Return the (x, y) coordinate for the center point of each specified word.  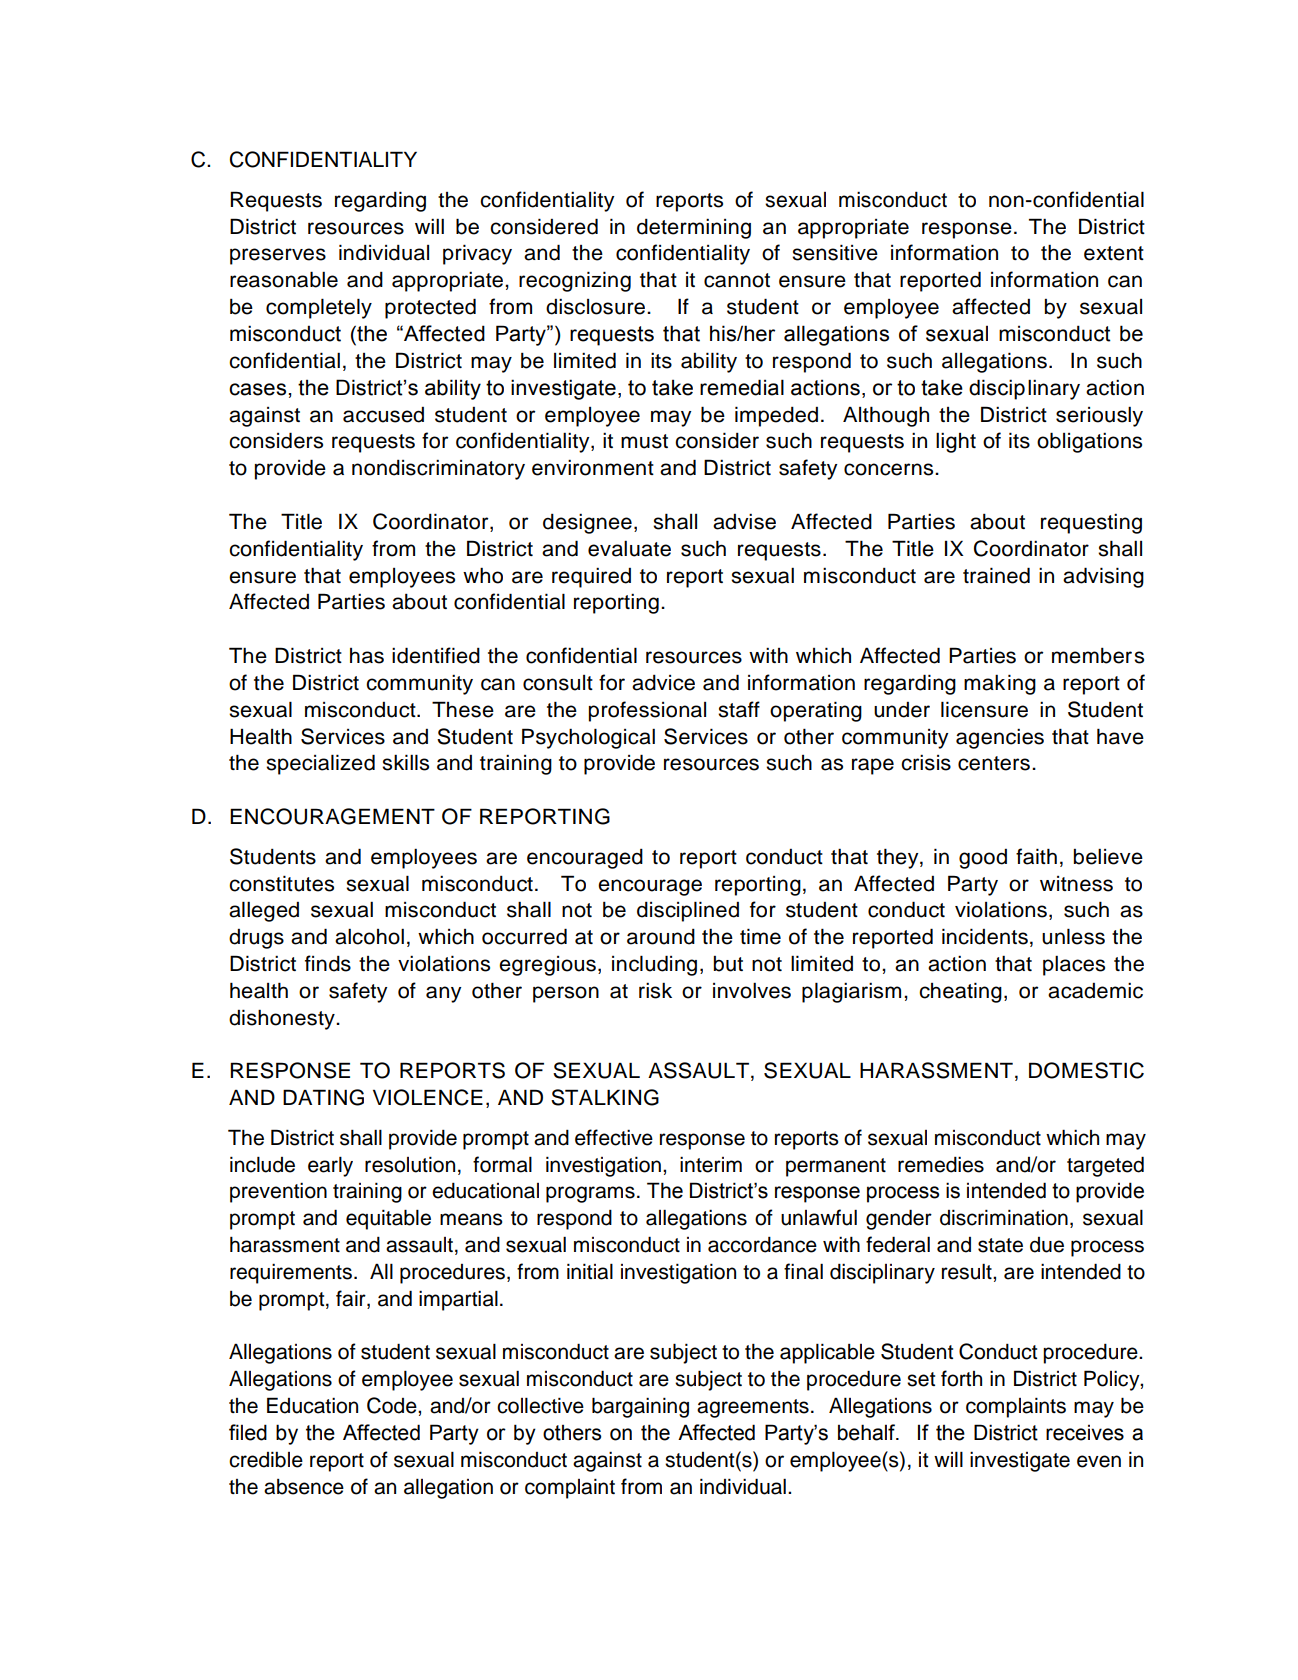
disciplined (688, 911)
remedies (941, 1165)
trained (996, 575)
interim (711, 1165)
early (330, 1167)
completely (319, 308)
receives (1085, 1433)
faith (1036, 856)
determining (694, 229)
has (367, 656)
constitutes (281, 883)
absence (304, 1487)
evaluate (629, 549)
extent (1114, 253)
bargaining (640, 1407)
